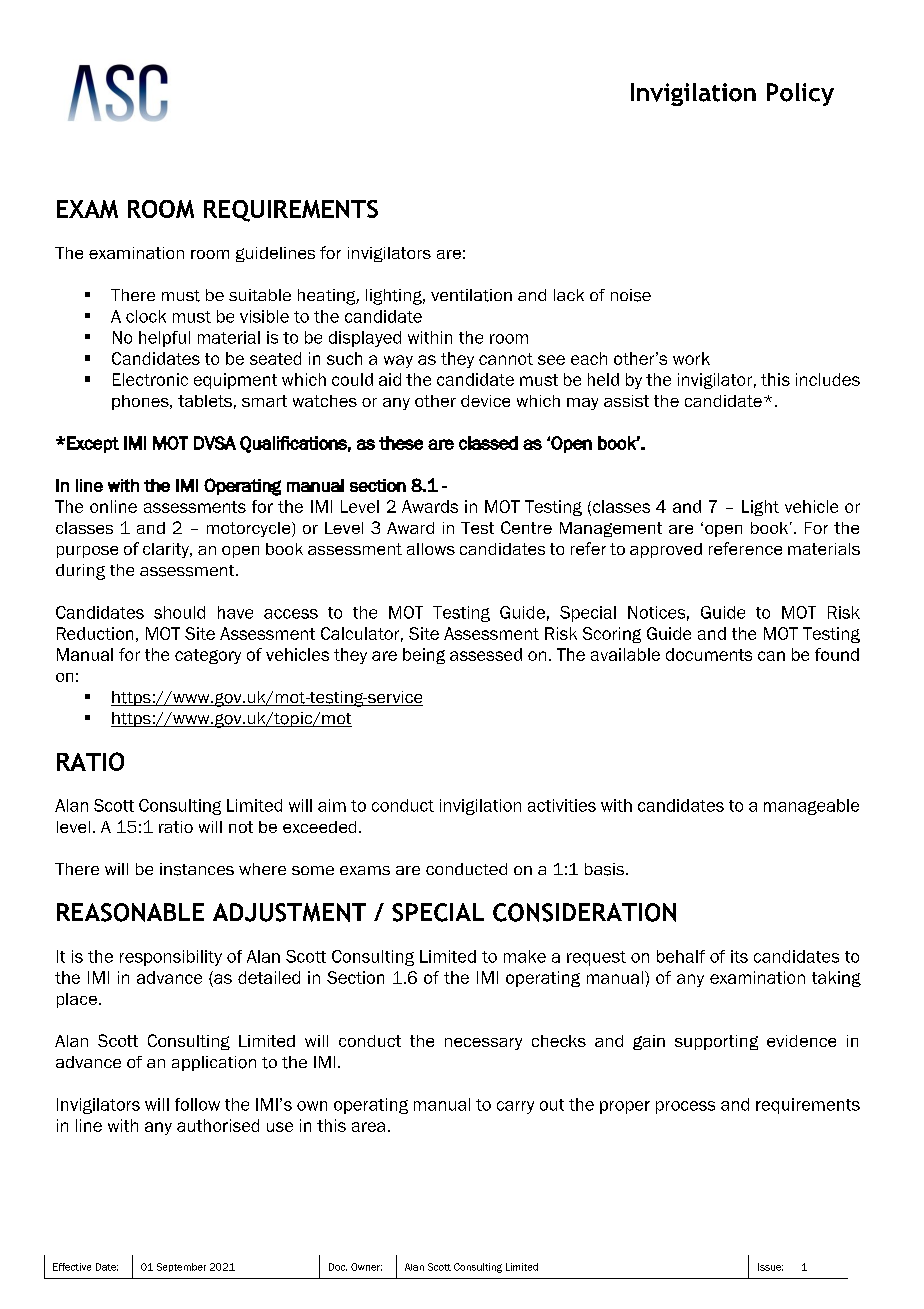  I want to click on area, so click(368, 1127).
